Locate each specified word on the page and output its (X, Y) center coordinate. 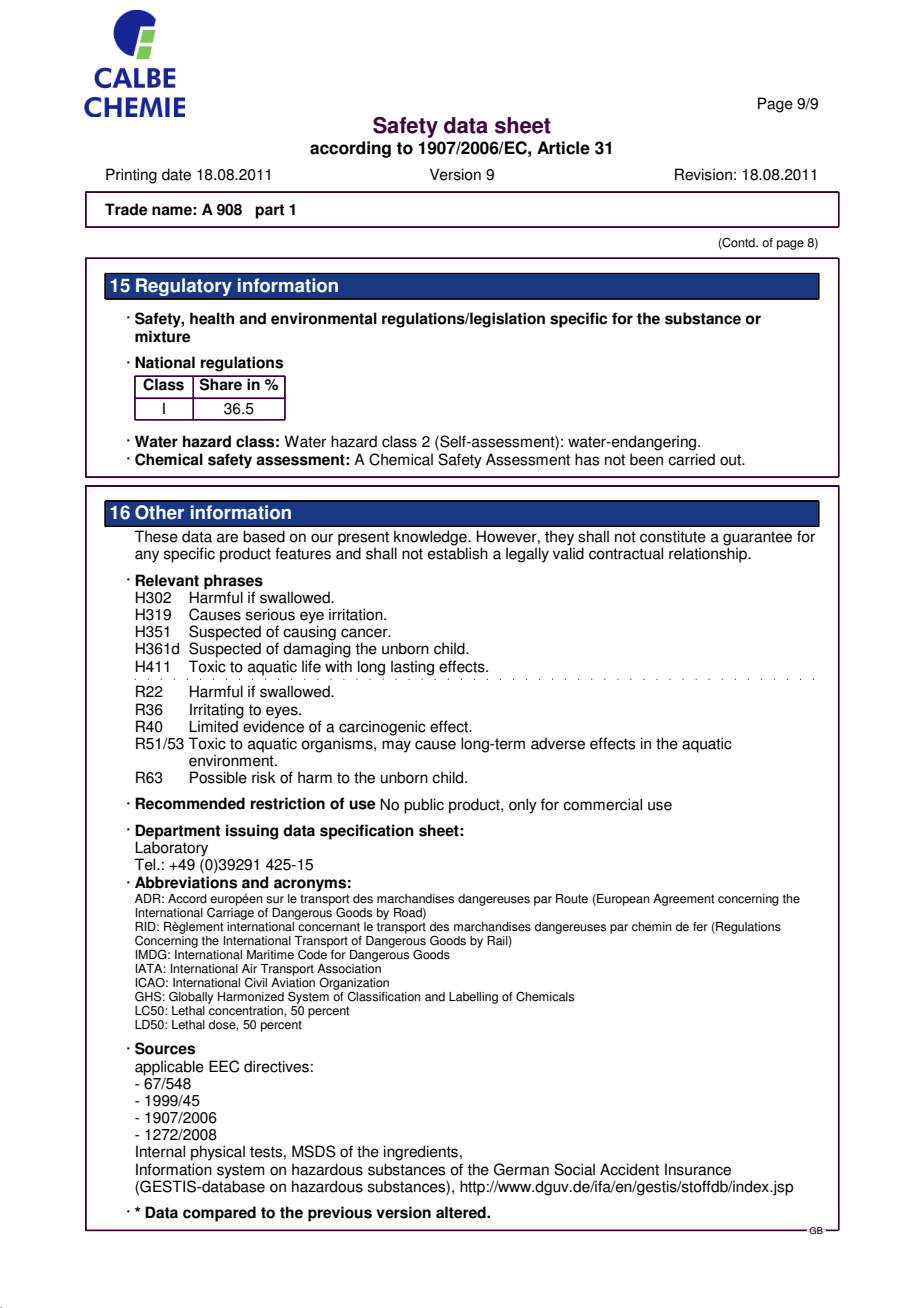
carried (691, 459)
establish (458, 553)
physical (218, 1153)
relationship (709, 555)
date (176, 174)
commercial (602, 804)
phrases (233, 583)
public (424, 806)
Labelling (473, 998)
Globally (191, 997)
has (587, 459)
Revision (703, 174)
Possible (218, 777)
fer (700, 927)
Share (221, 383)
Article (563, 148)
